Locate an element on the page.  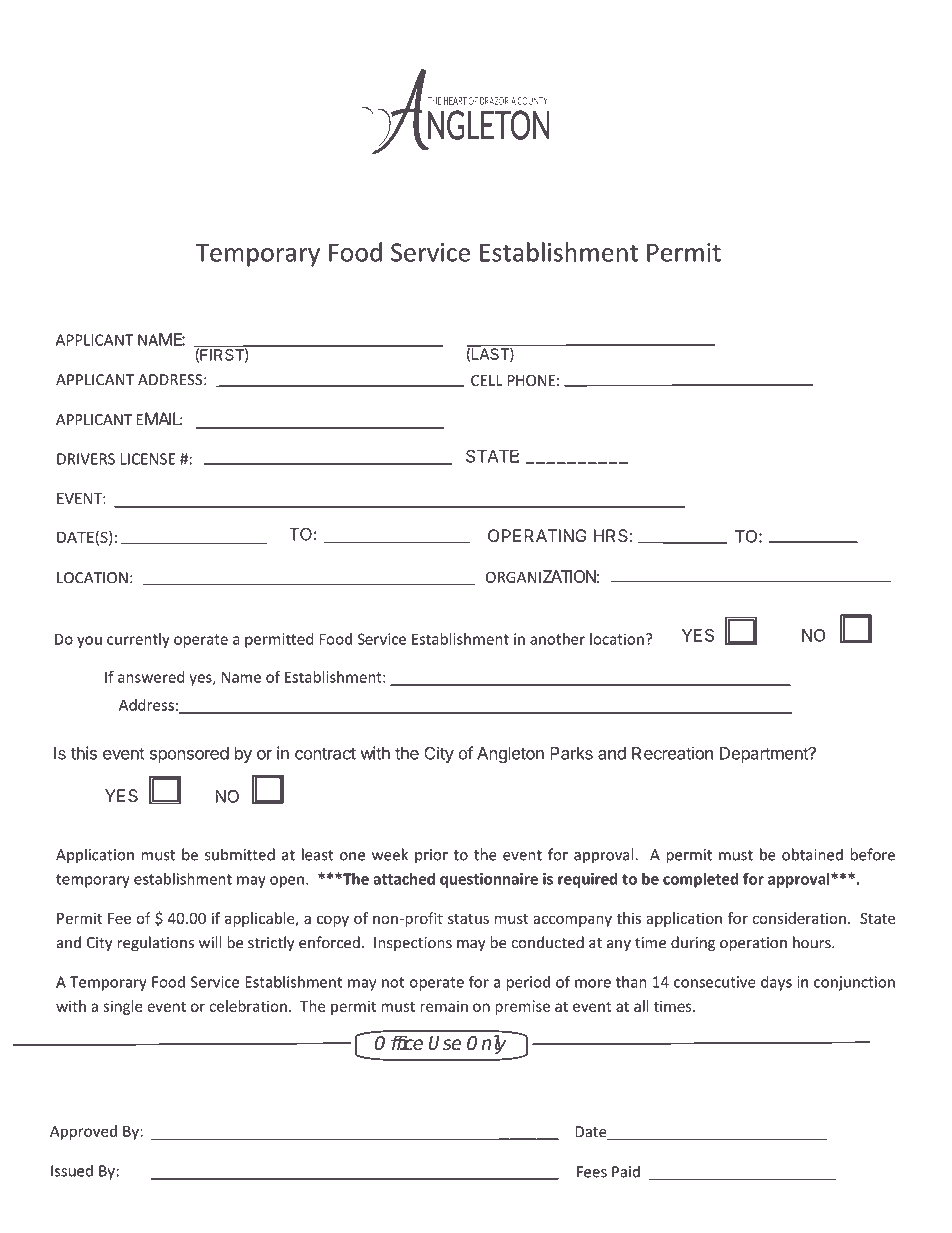
sponsored is located at coordinates (189, 755).
